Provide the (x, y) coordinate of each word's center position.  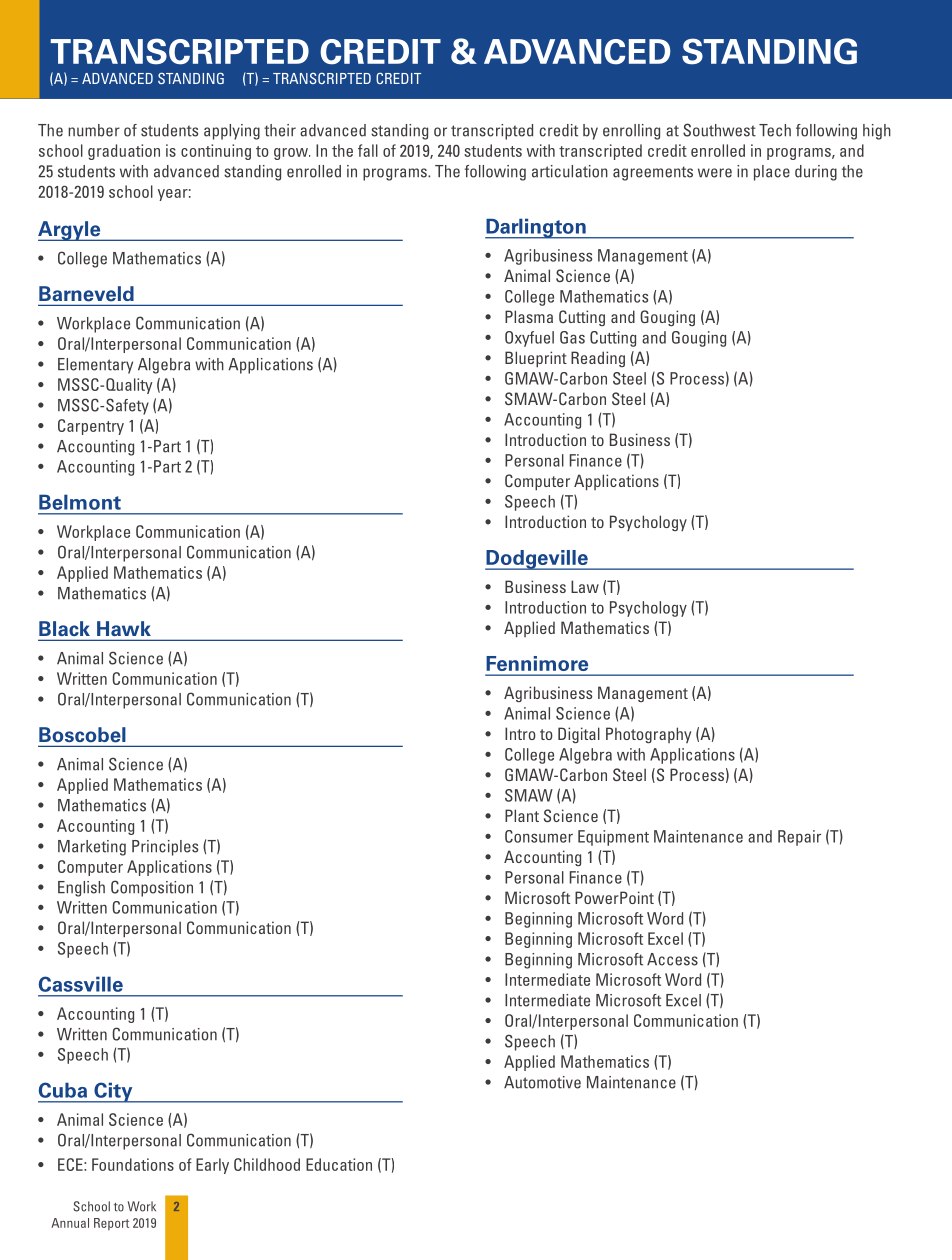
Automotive (542, 1082)
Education (339, 1164)
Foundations (133, 1164)
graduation (124, 152)
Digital (579, 735)
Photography (648, 735)
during (816, 173)
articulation (570, 171)
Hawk (124, 628)
